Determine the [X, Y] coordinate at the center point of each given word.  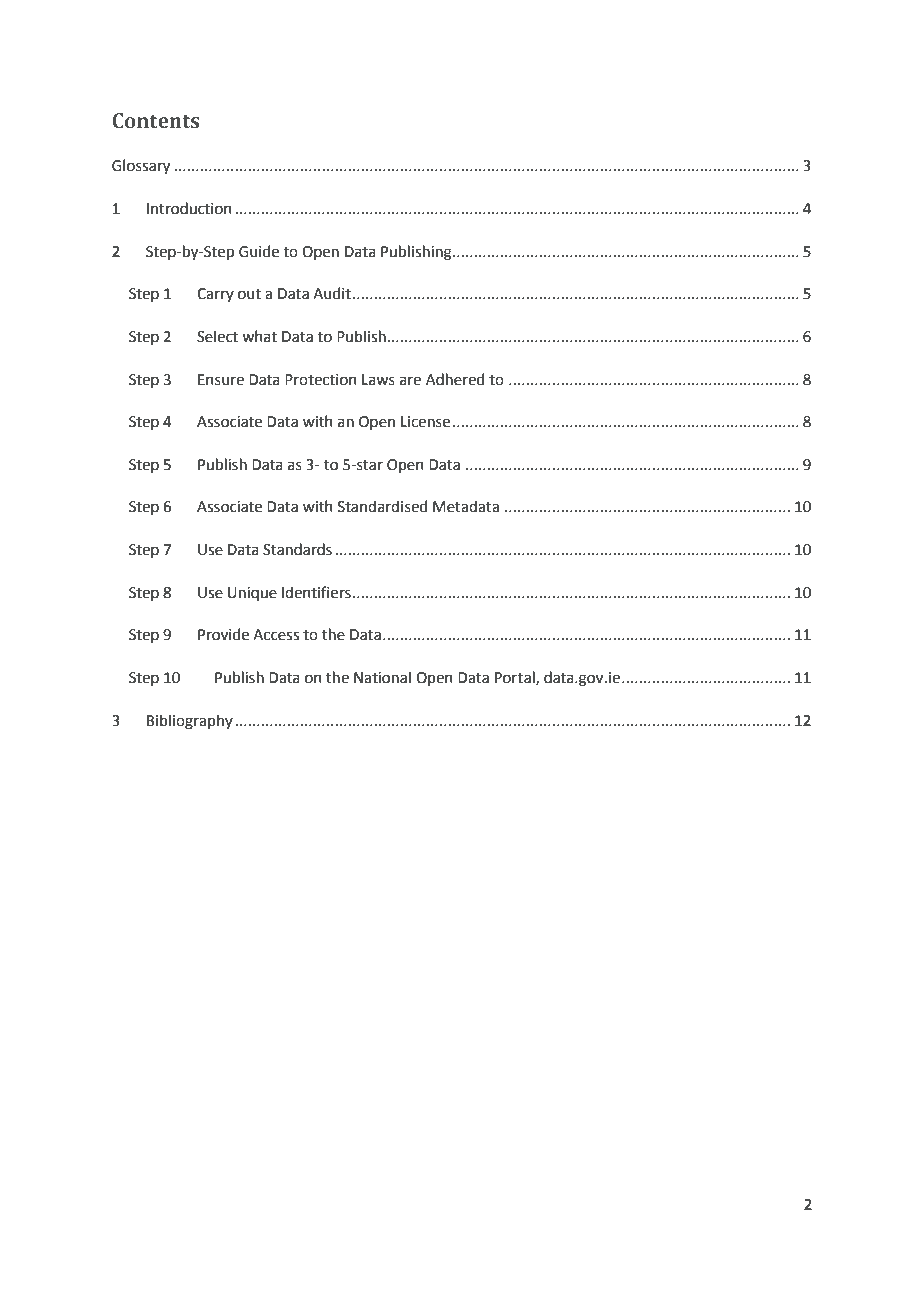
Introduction [189, 208]
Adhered [455, 379]
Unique [252, 594]
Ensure [221, 380]
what [259, 336]
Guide [259, 251]
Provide [223, 634]
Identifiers [316, 592]
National [382, 677]
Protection [321, 380]
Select [217, 336]
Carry [215, 295]
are [410, 381]
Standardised [382, 506]
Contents [156, 121]
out [249, 294]
